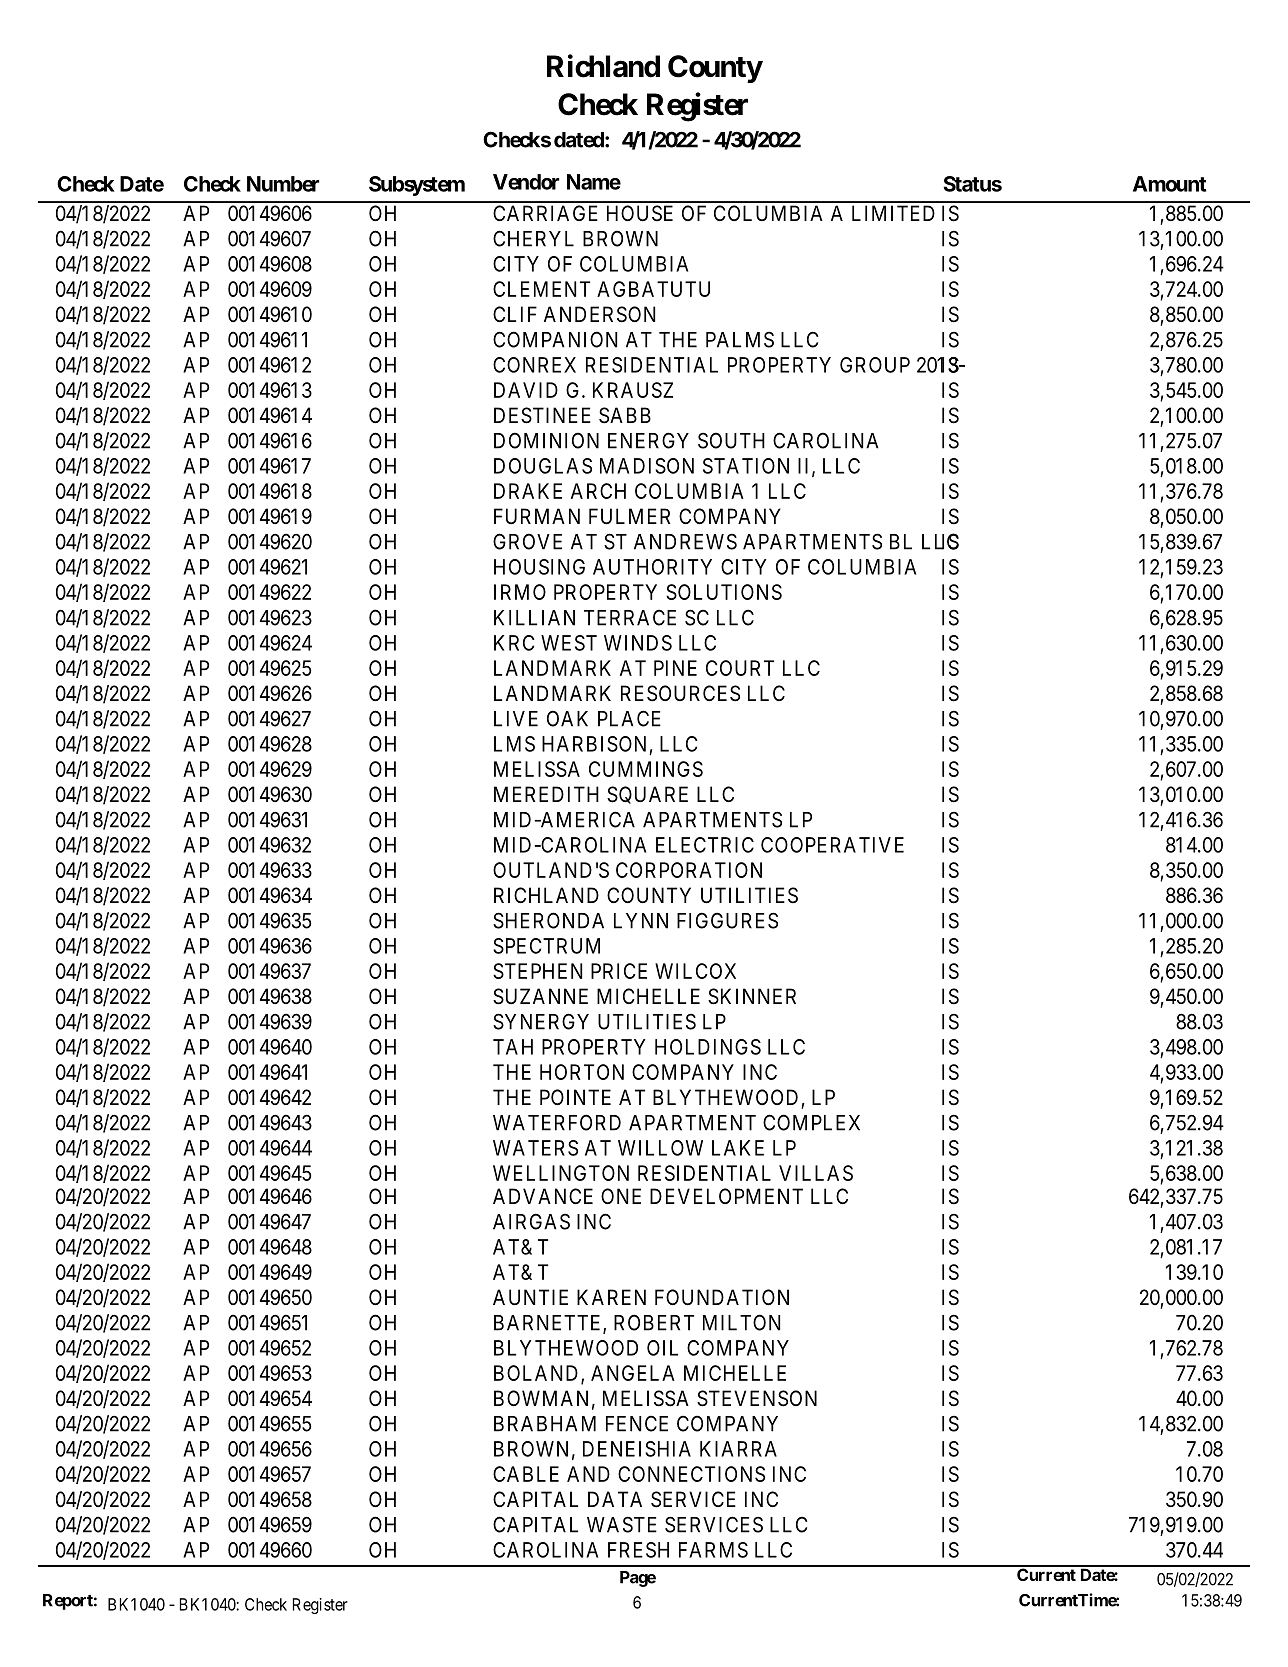  Describe the element at coordinates (417, 186) in the screenshot. I see `Subsystem` at that location.
